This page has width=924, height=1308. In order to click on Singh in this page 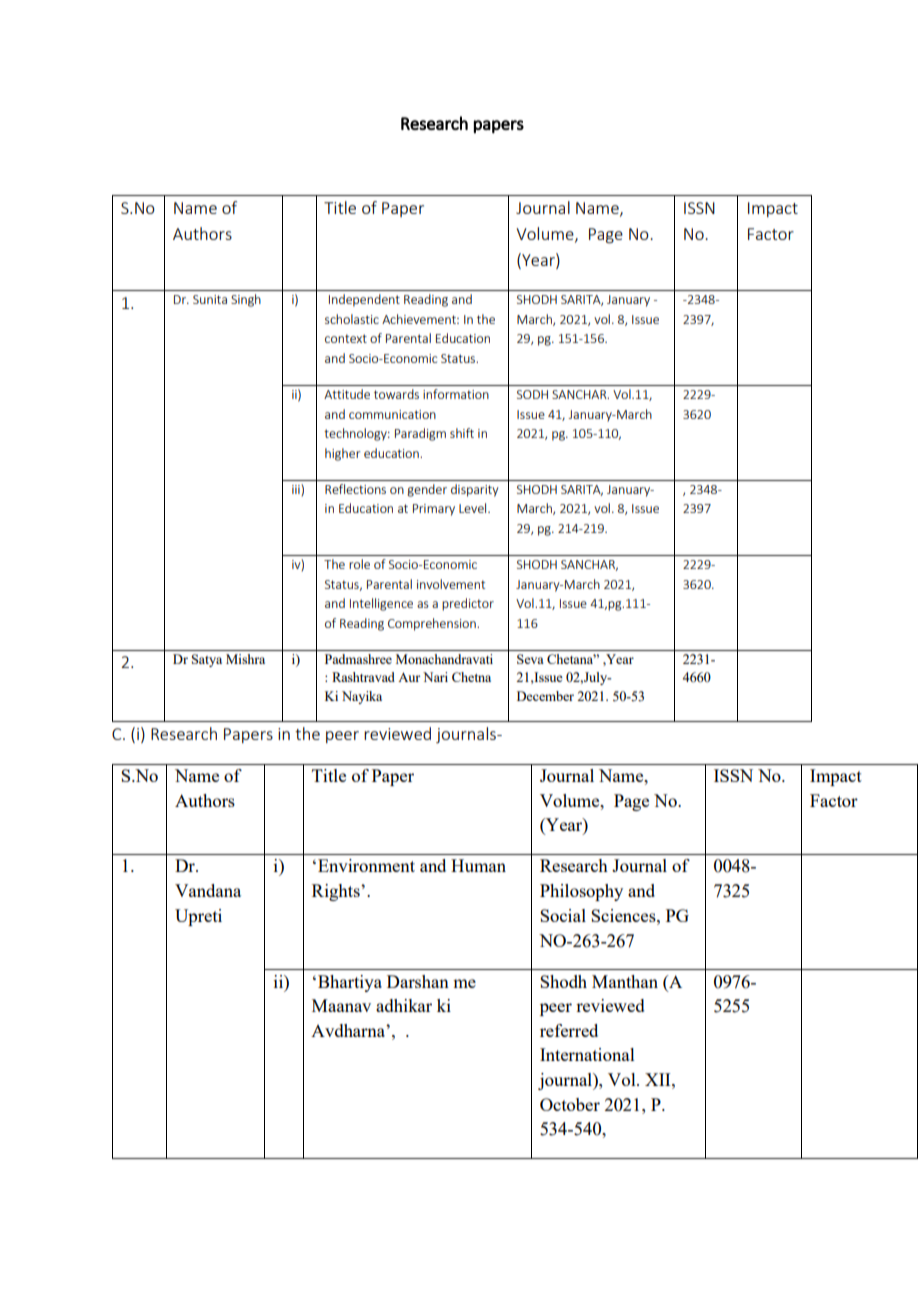, I will do `click(246, 300)`.
